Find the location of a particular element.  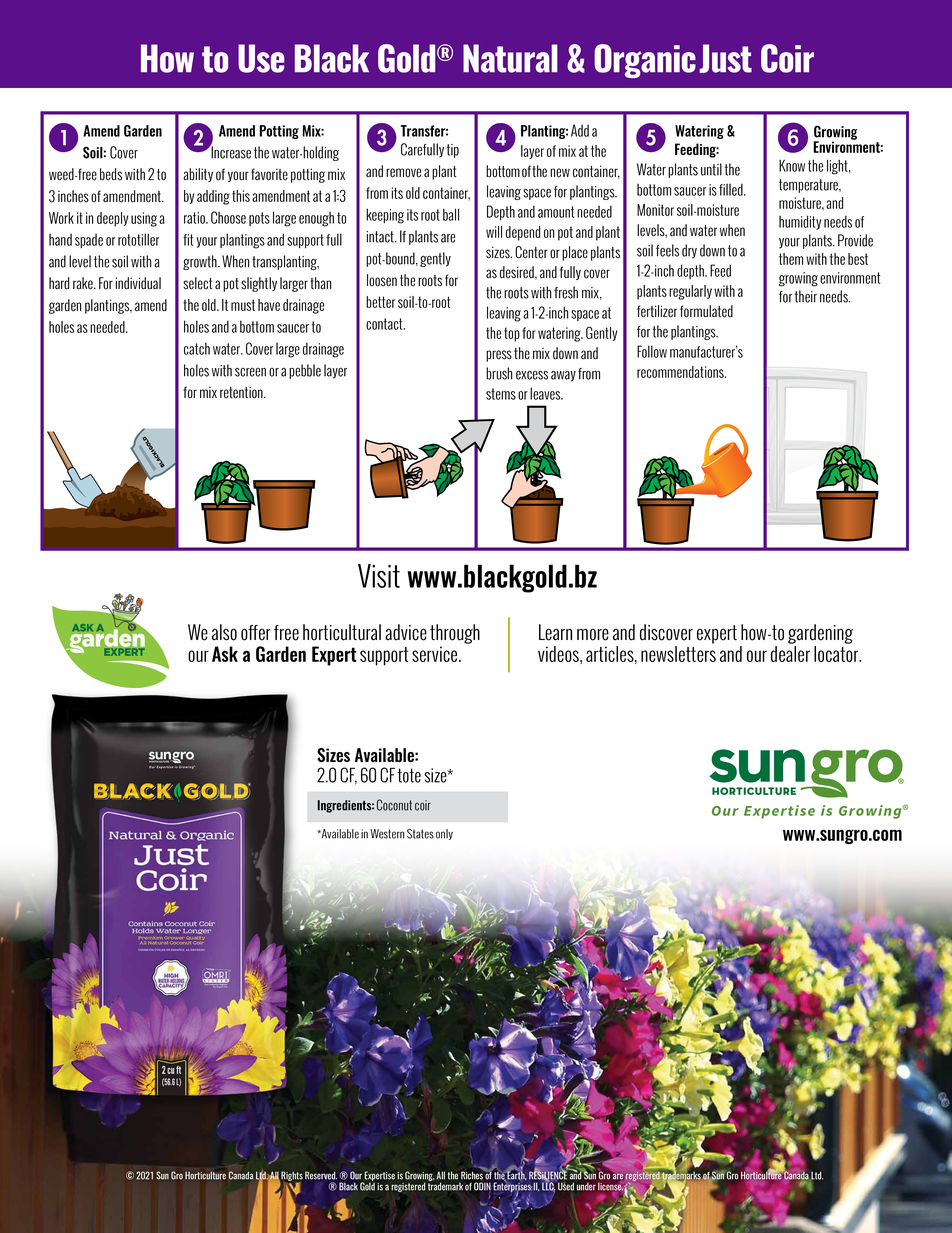

also is located at coordinates (224, 632).
